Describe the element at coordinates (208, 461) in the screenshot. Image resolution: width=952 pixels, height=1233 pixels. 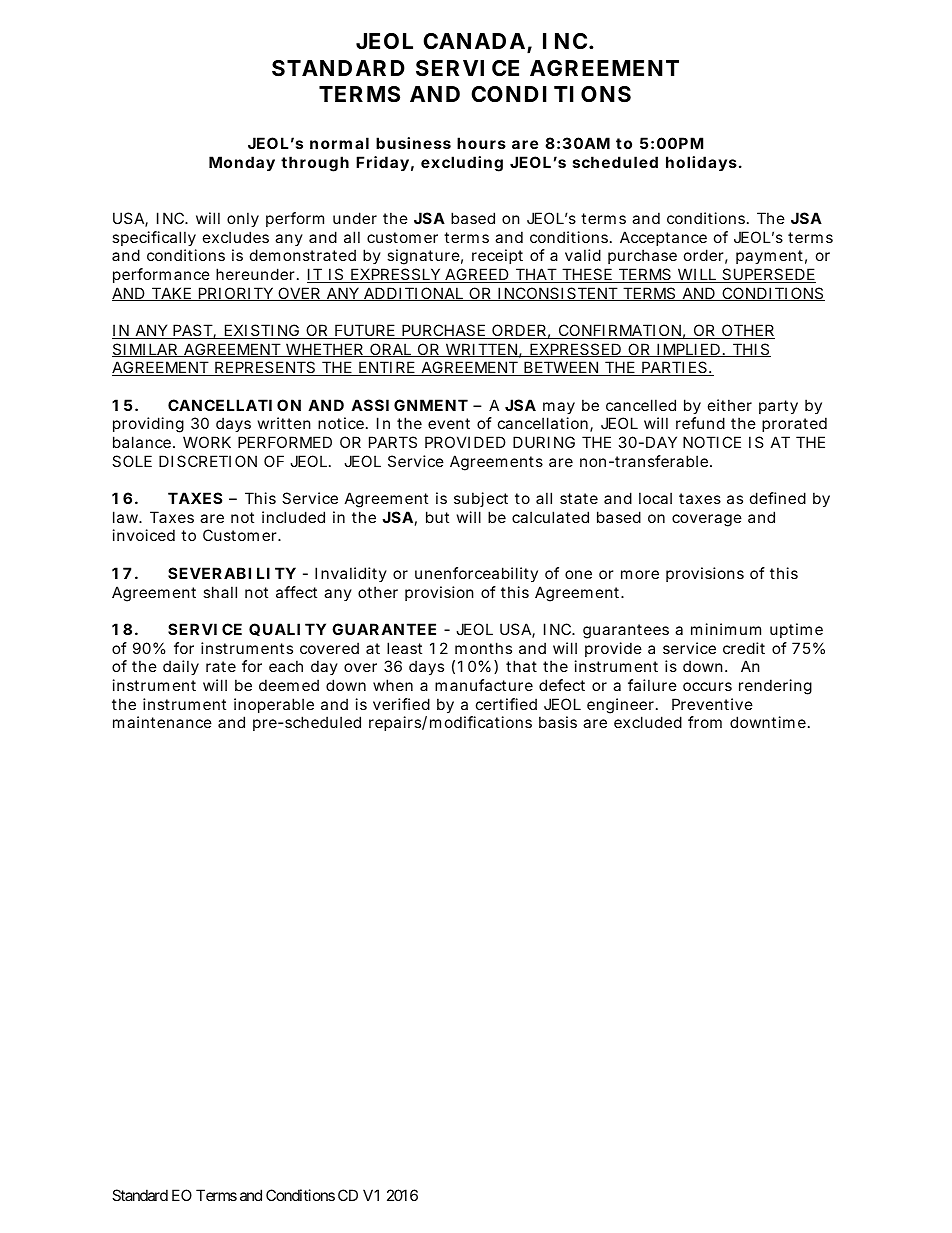
I see `DISCRETION` at that location.
